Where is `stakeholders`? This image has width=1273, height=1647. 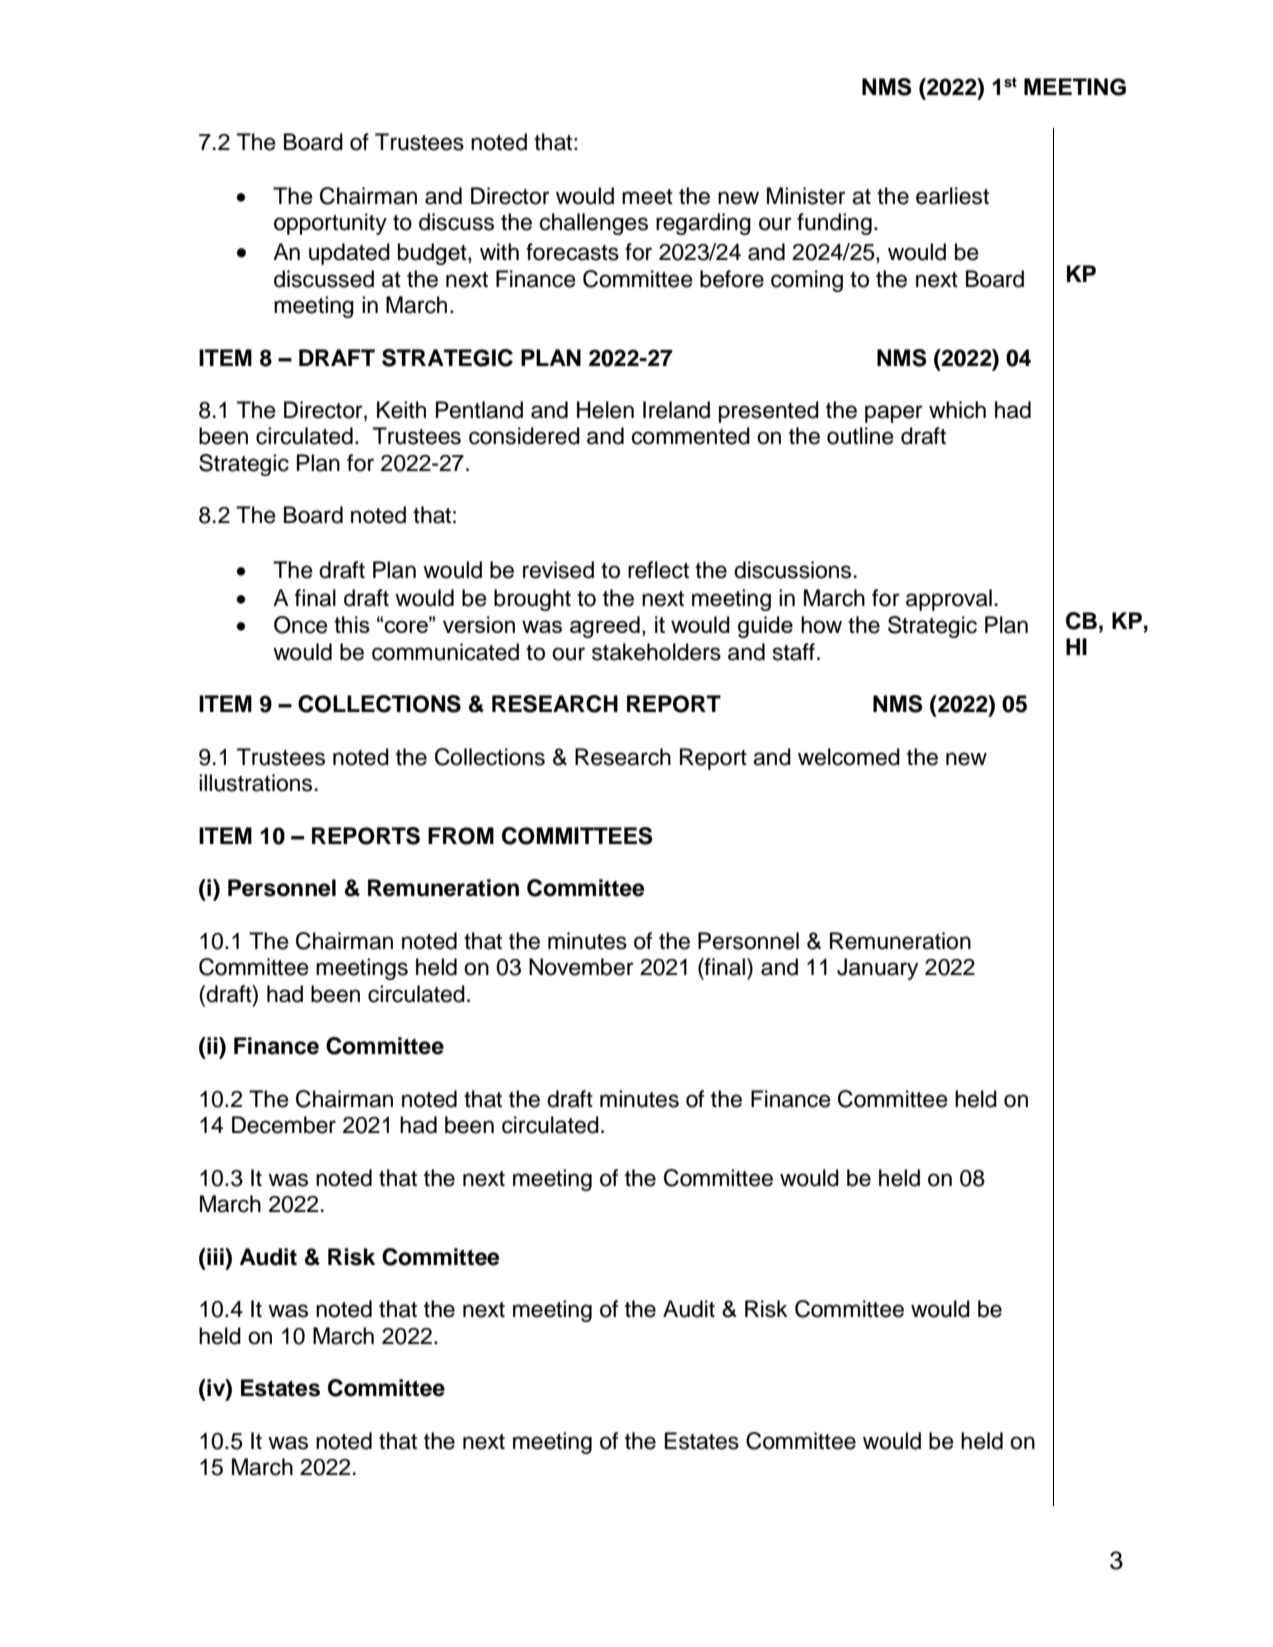
stakeholders is located at coordinates (656, 652).
